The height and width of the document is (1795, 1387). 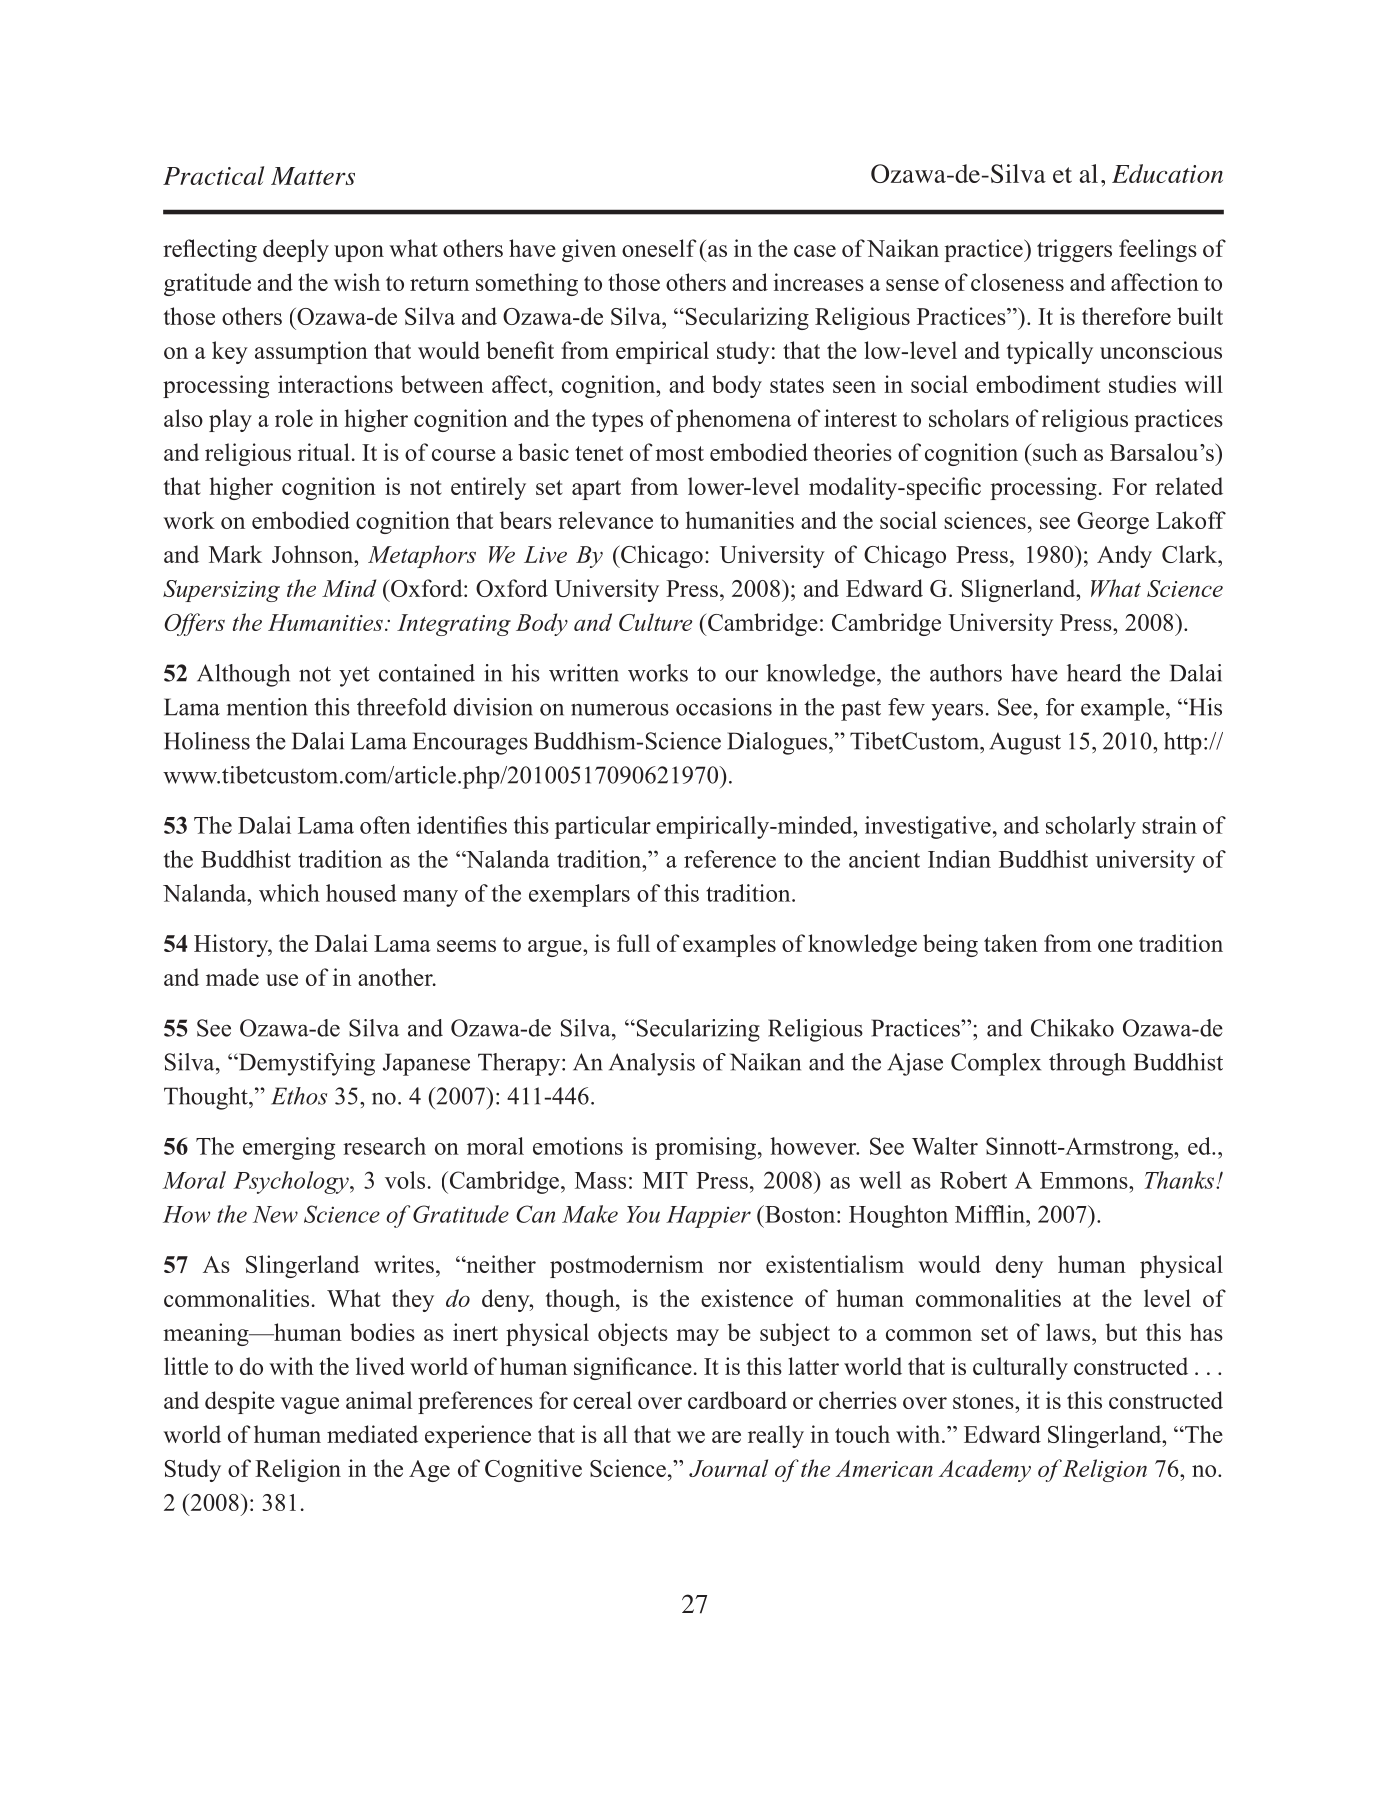 What do you see at coordinates (313, 176) in the document?
I see `Matters` at bounding box center [313, 176].
